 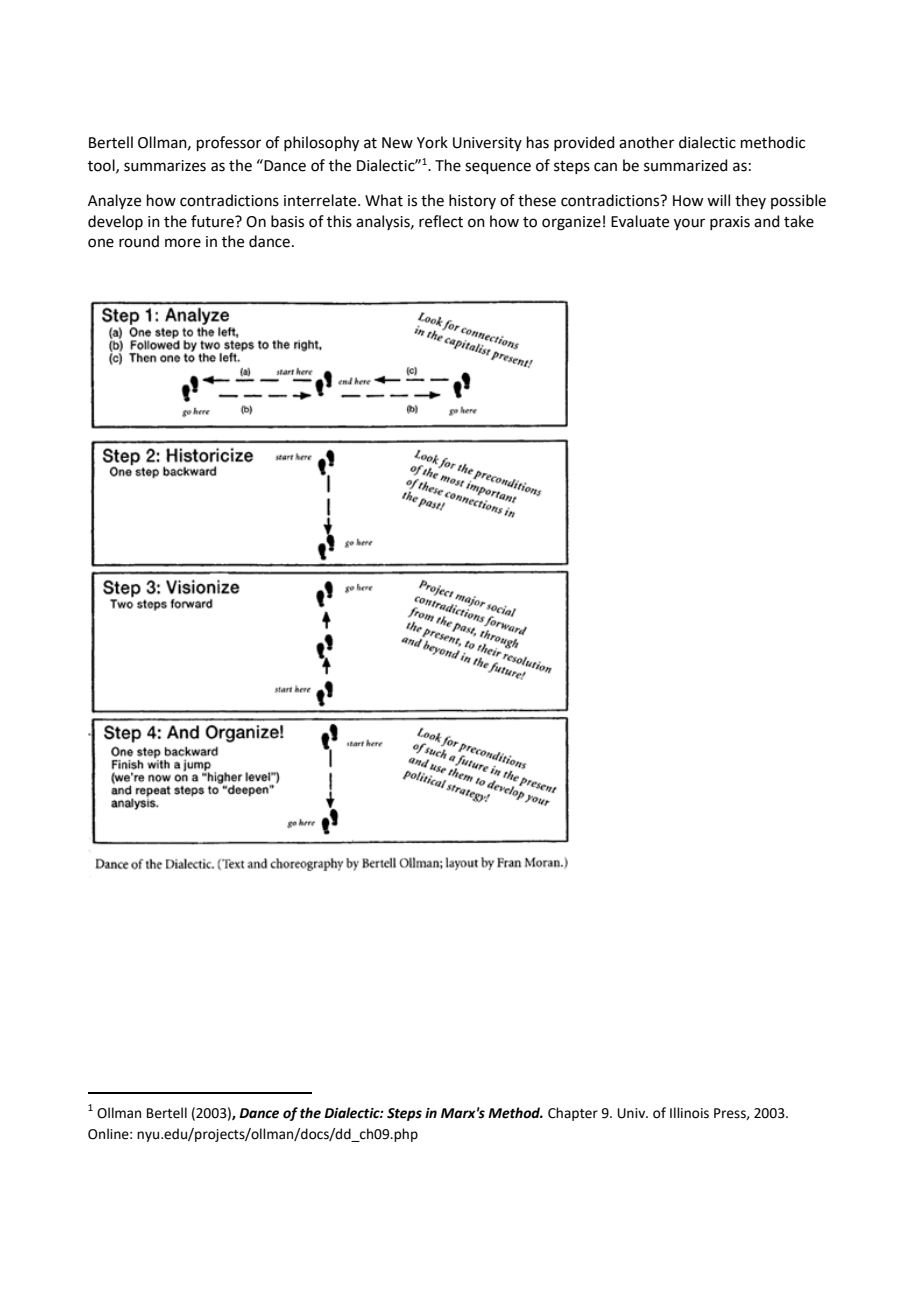 I want to click on future, so click(x=213, y=221).
